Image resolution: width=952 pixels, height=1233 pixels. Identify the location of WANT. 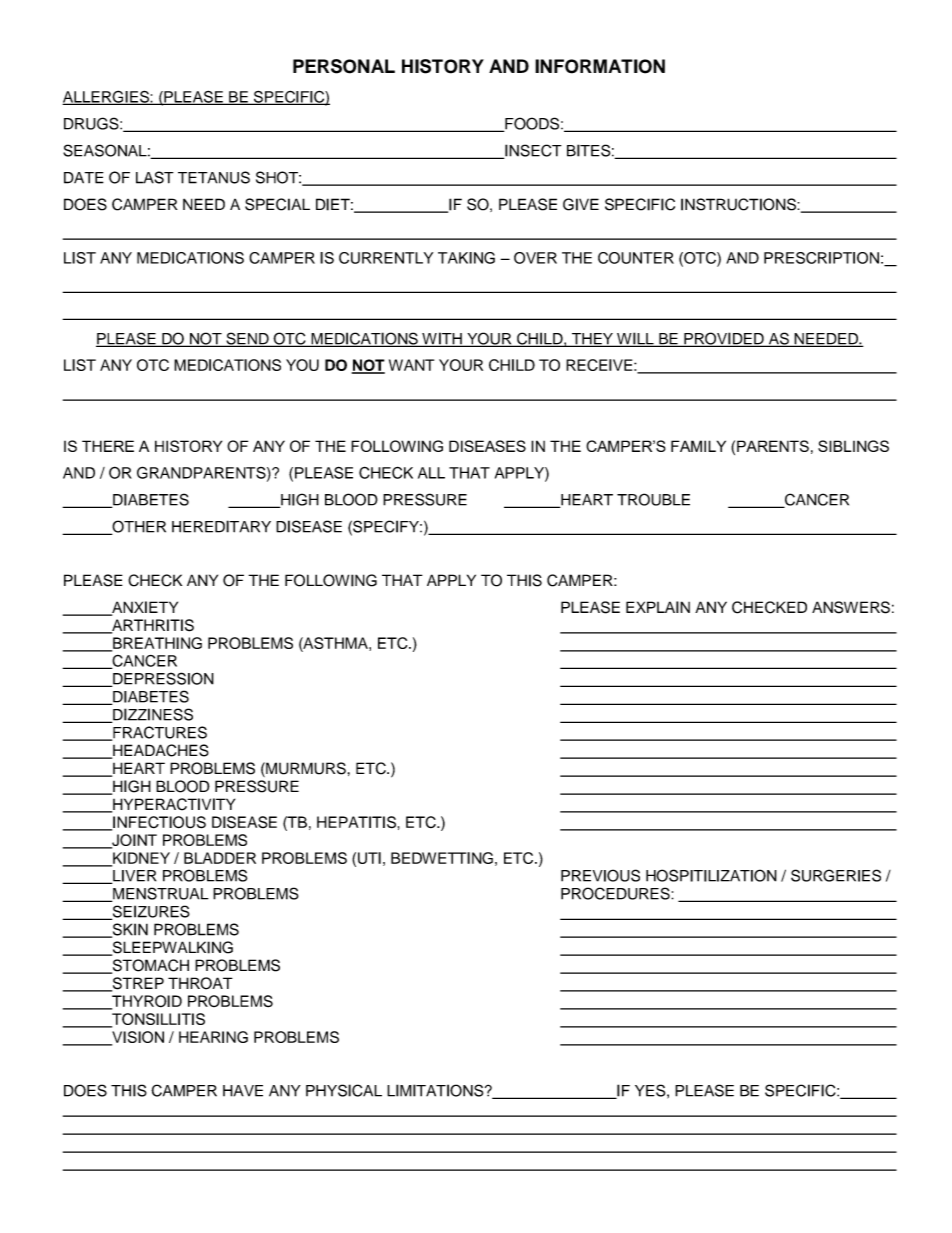
(411, 365).
